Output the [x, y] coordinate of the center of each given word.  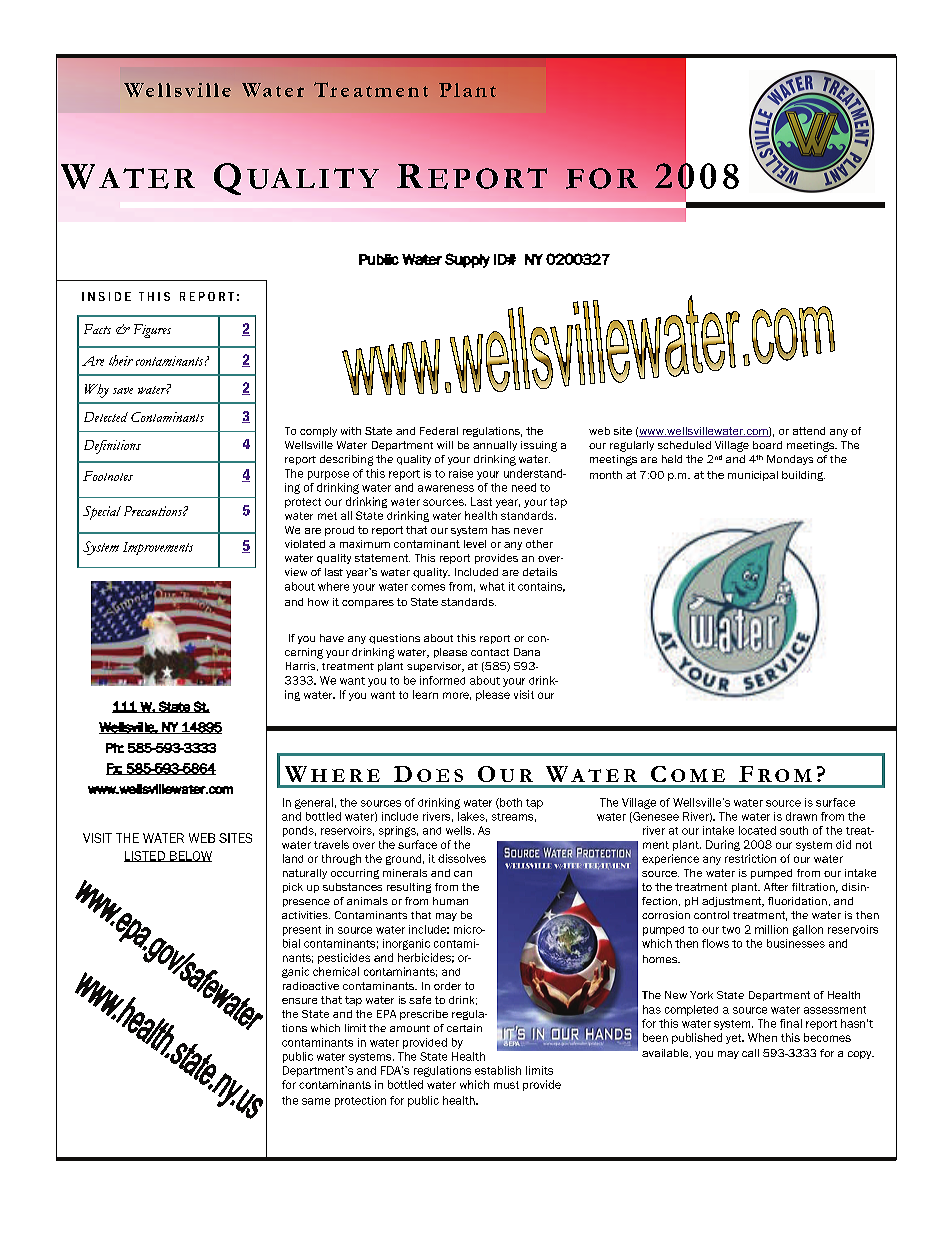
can [463, 874]
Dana [527, 652]
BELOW [190, 856]
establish [498, 1070]
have [332, 638]
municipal [753, 476]
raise [461, 473]
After [776, 887]
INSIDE [106, 296]
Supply [467, 260]
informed [442, 680]
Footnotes [108, 476]
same [316, 1101]
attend [809, 431]
